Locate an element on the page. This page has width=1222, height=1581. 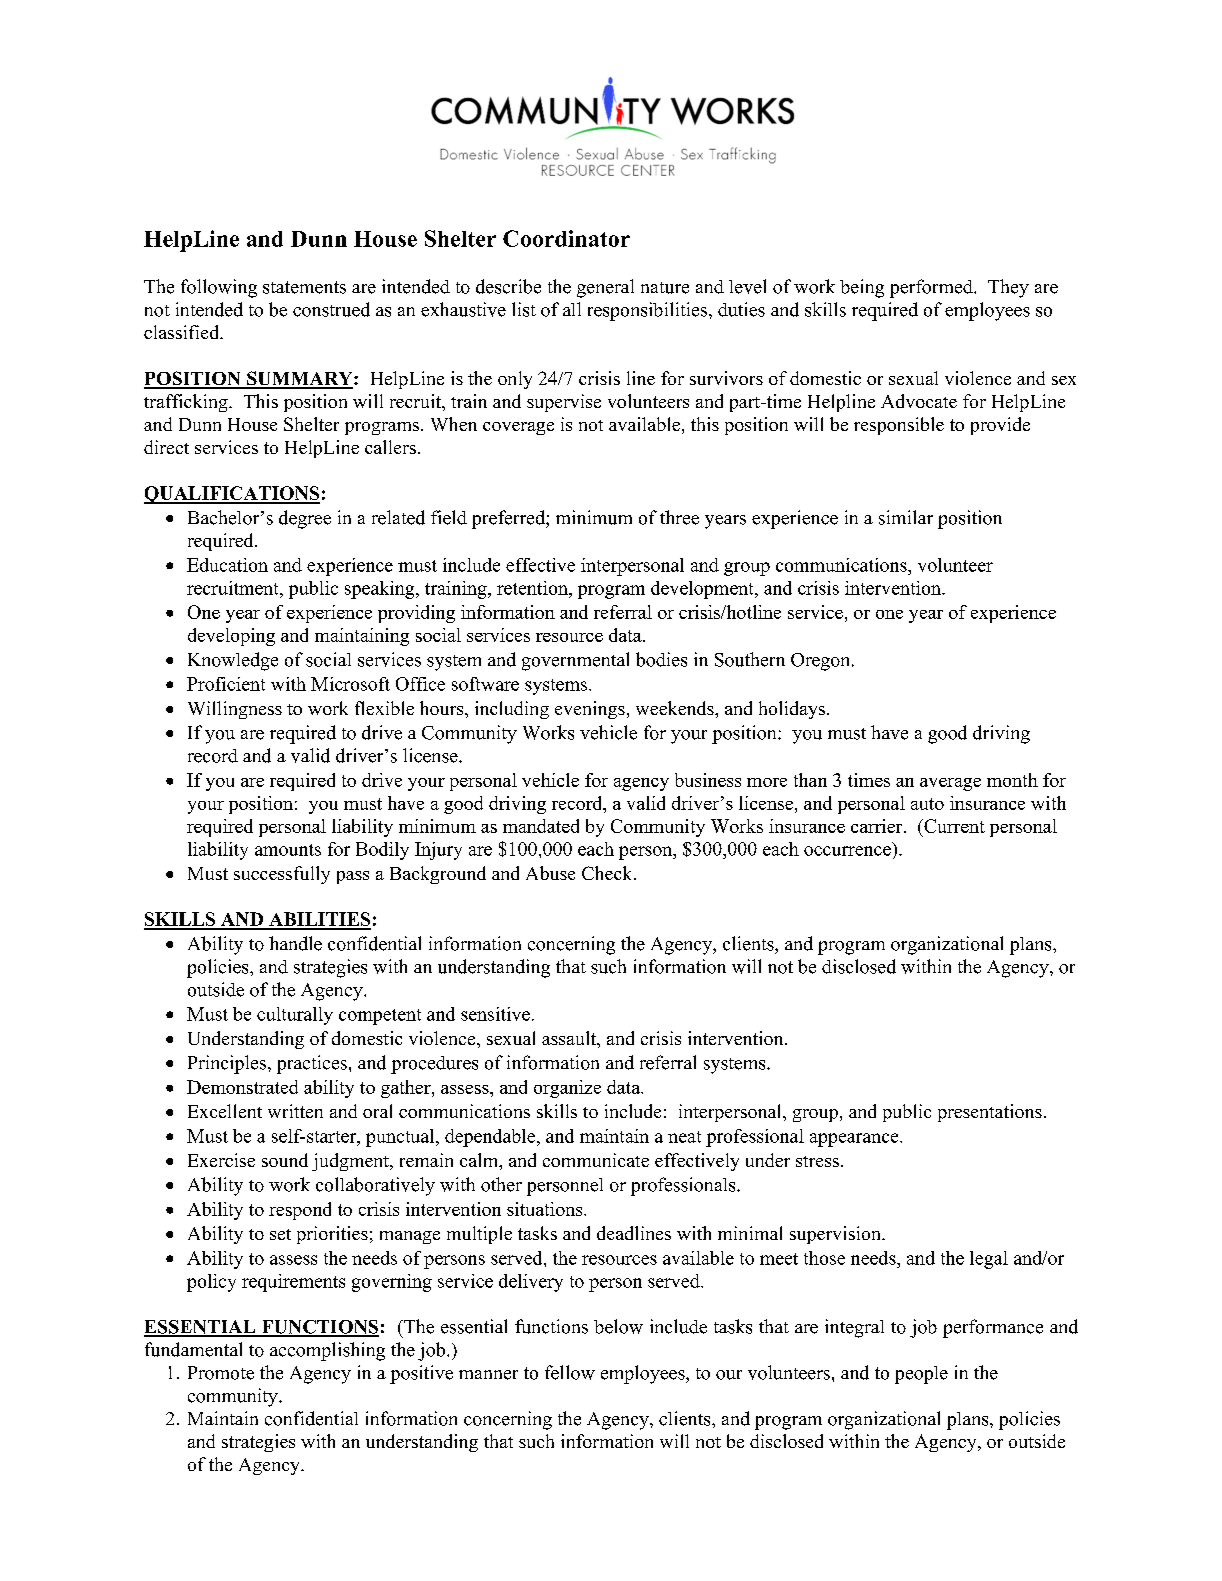
QUALIFICATIONS is located at coordinates (232, 495).
